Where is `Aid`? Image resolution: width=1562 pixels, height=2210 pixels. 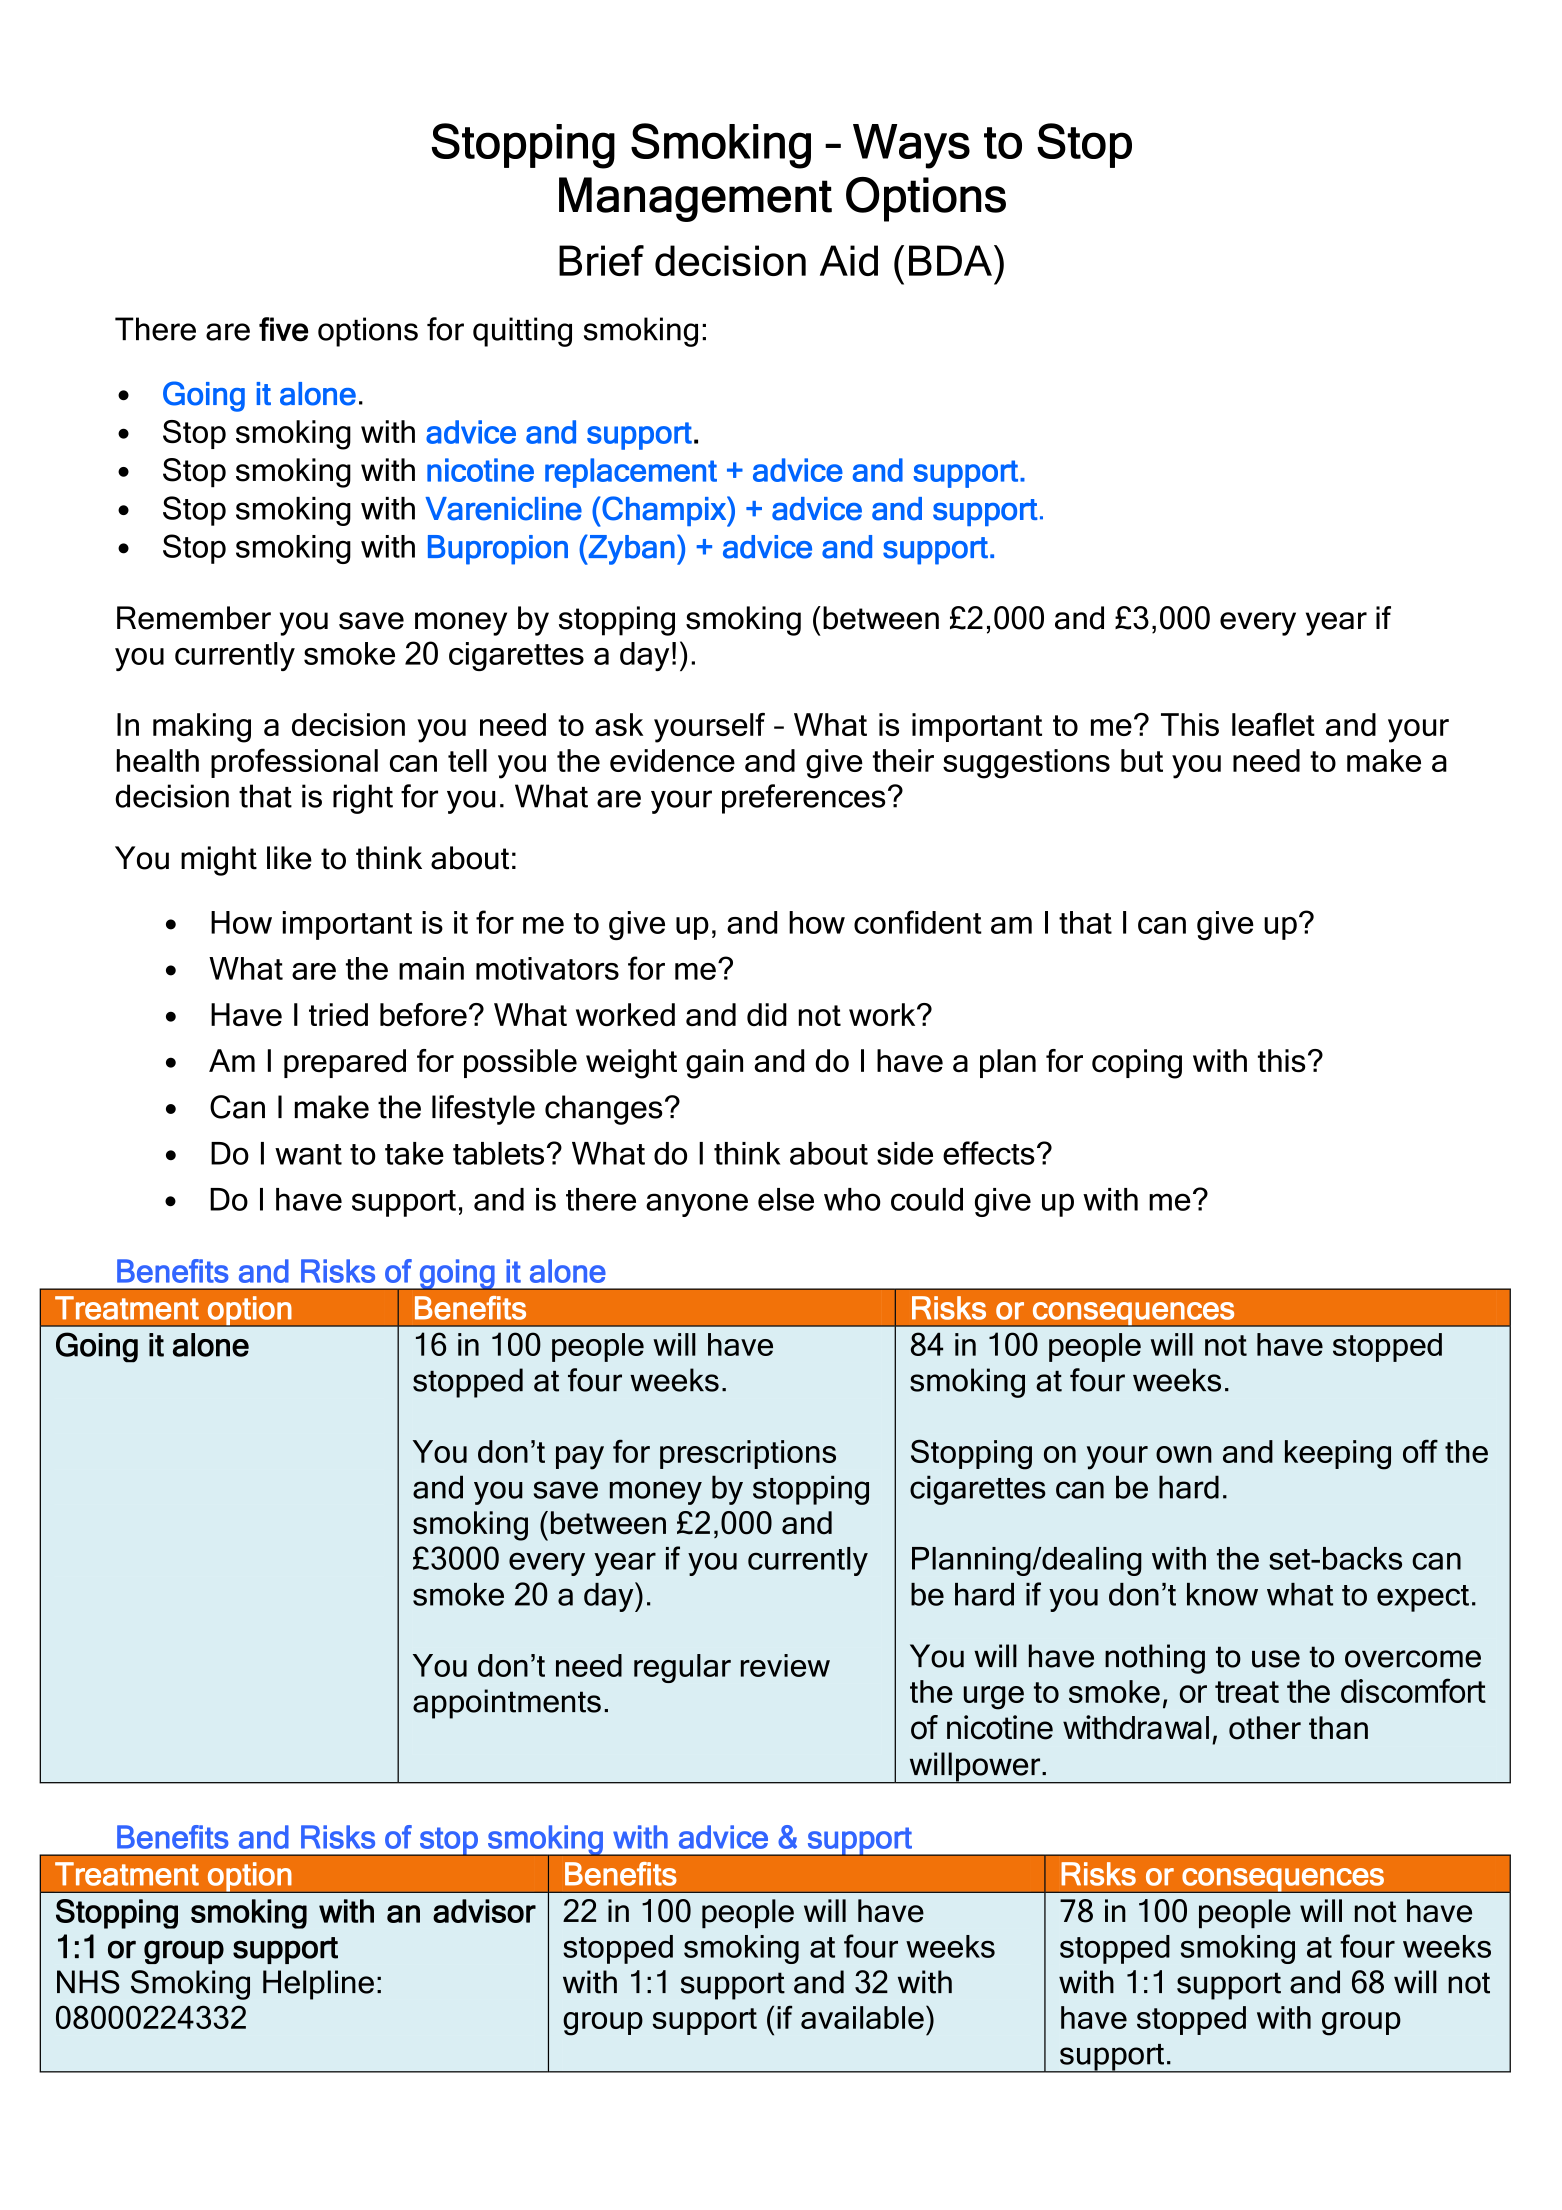
Aid is located at coordinates (849, 260).
